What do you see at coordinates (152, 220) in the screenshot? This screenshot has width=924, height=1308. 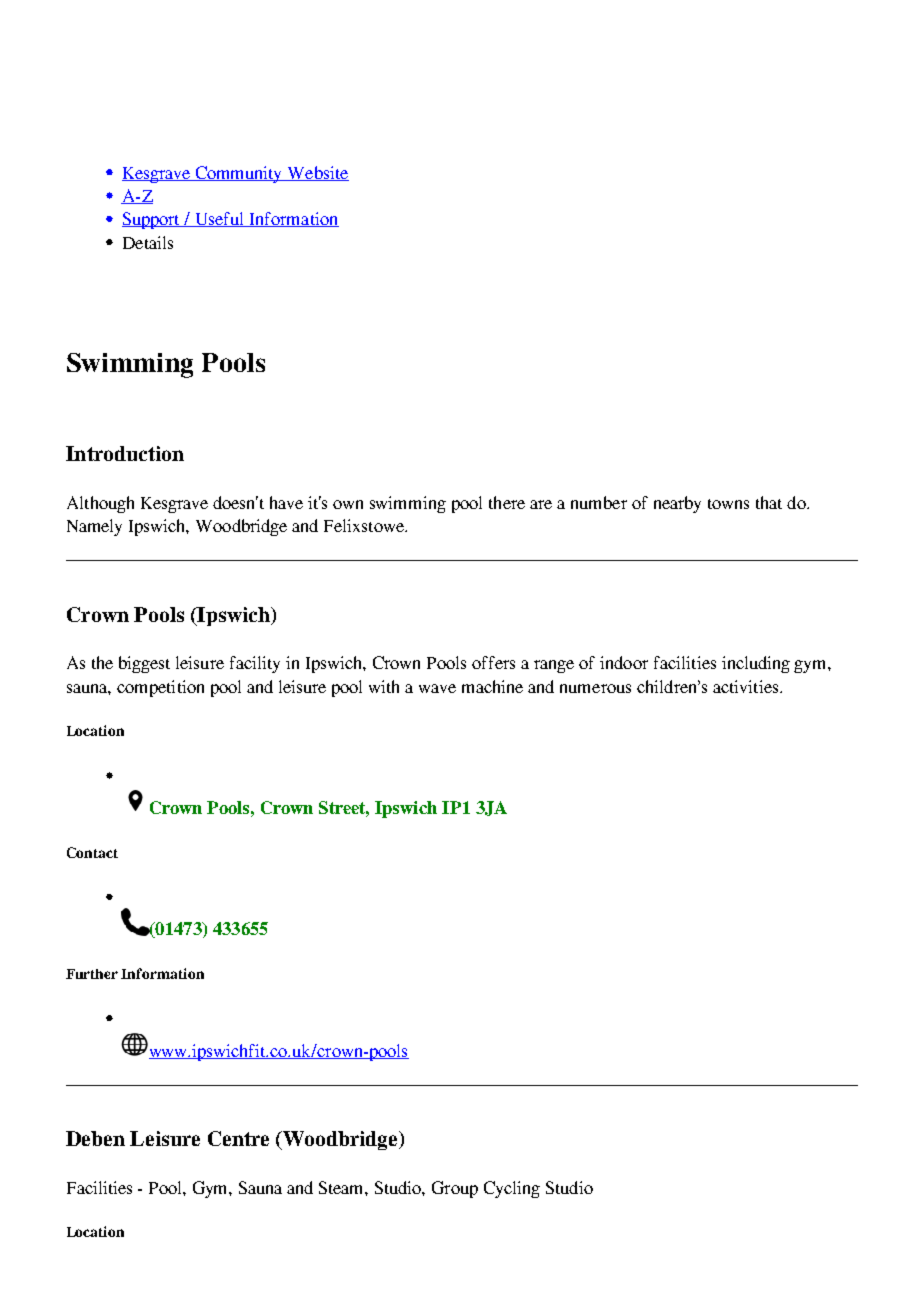 I see `Support` at bounding box center [152, 220].
